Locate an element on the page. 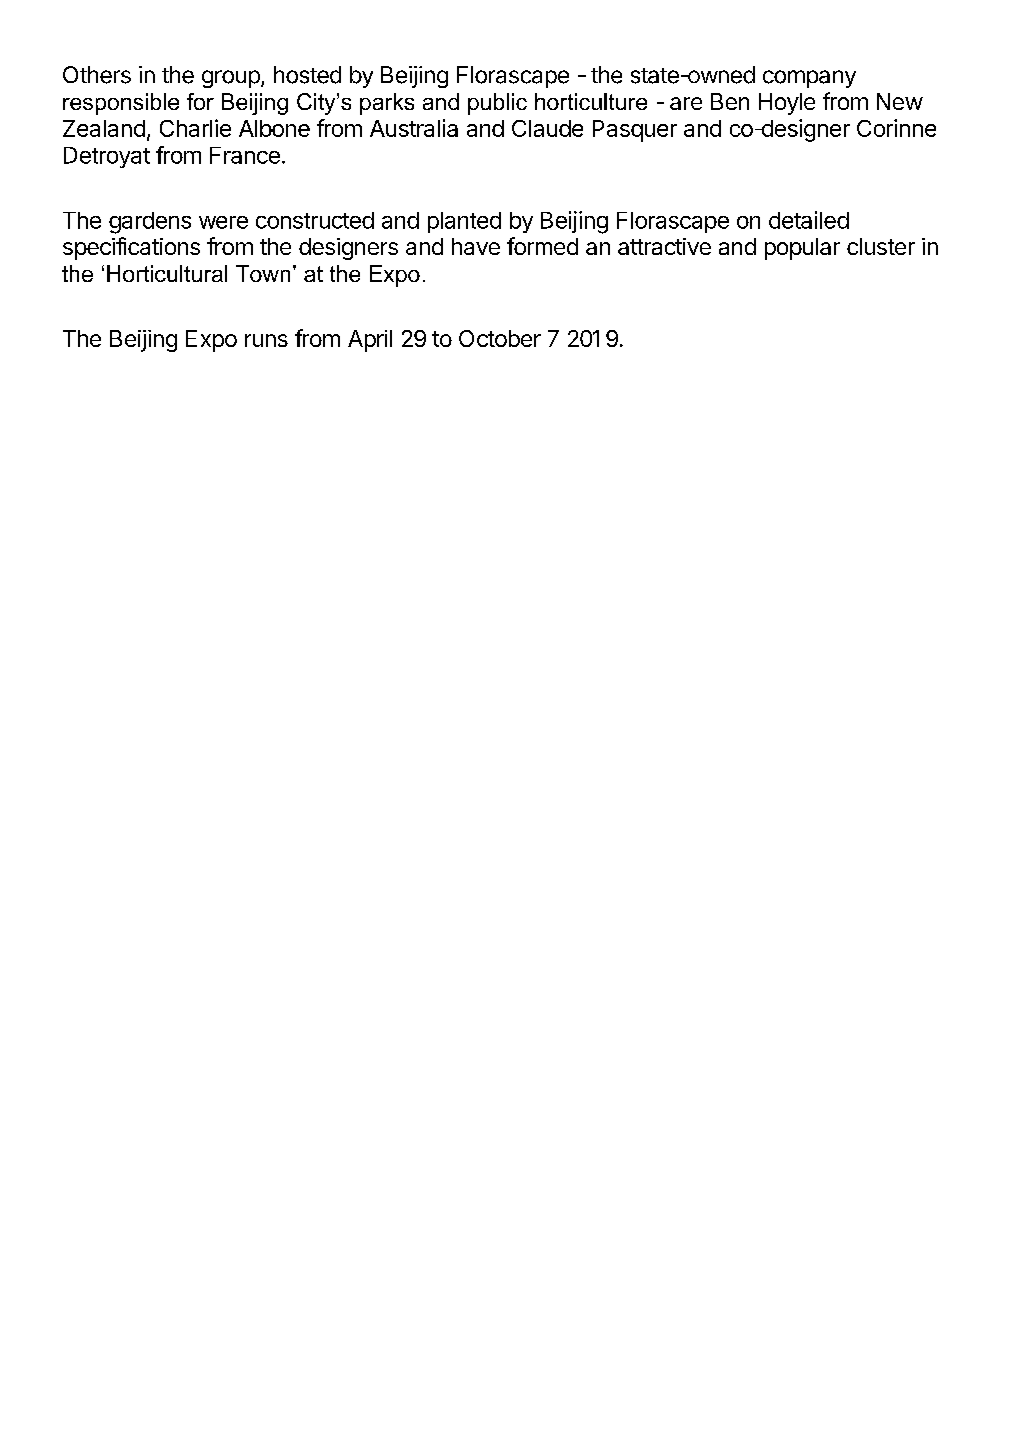  have is located at coordinates (476, 246).
